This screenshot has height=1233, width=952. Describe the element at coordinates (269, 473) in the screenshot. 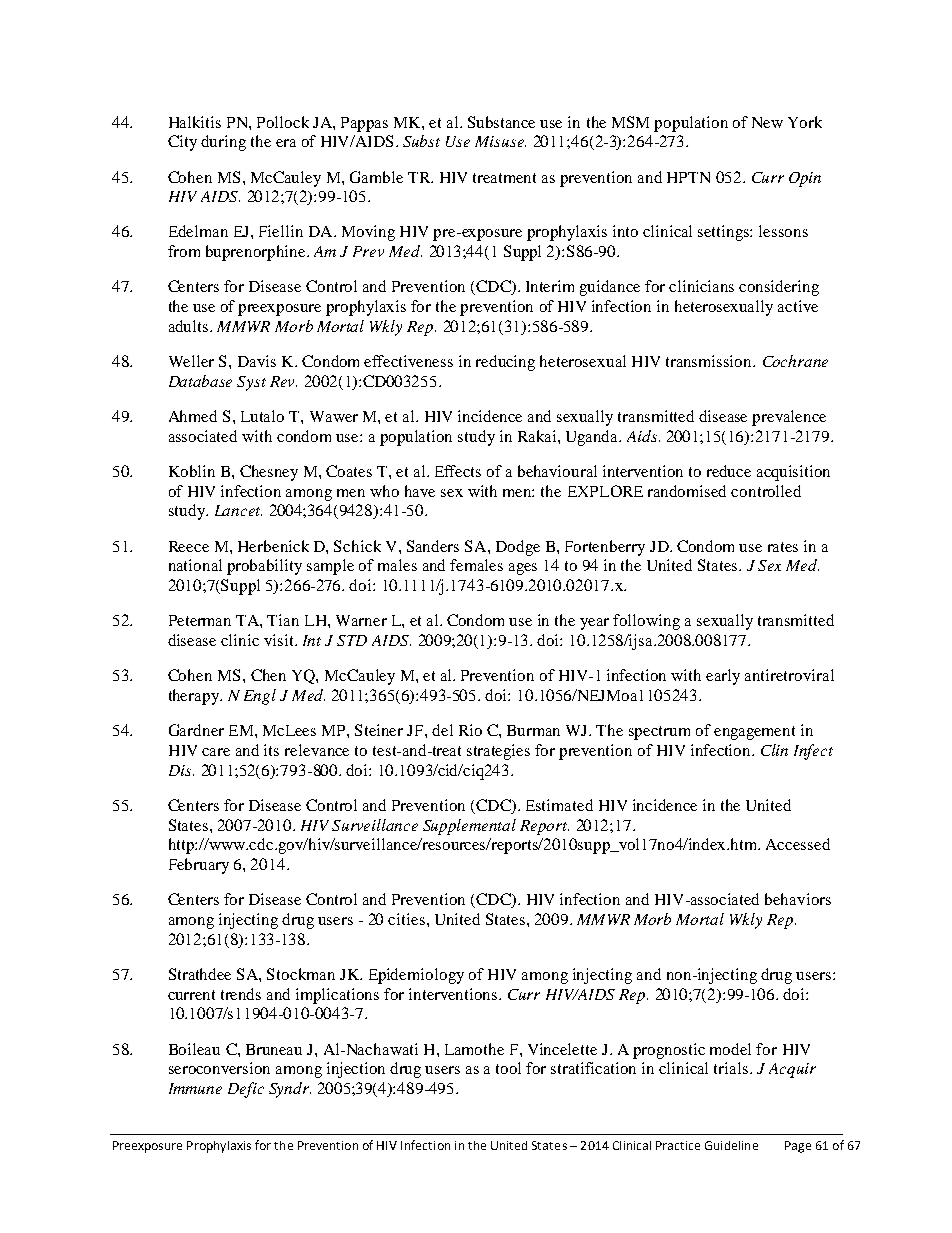

I see `Chesney` at that location.
